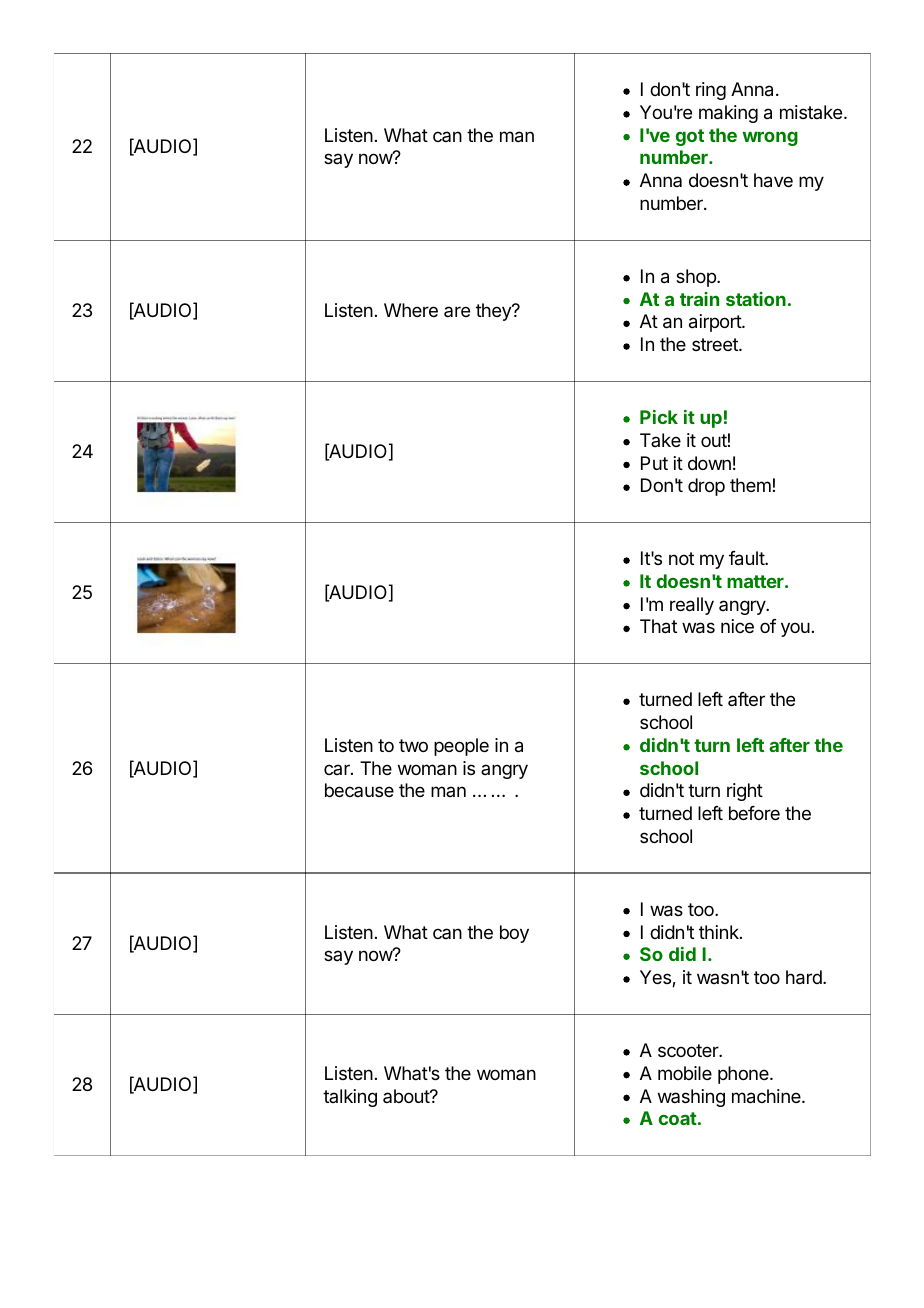 The height and width of the image is (1308, 924). What do you see at coordinates (728, 114) in the image?
I see `making` at bounding box center [728, 114].
